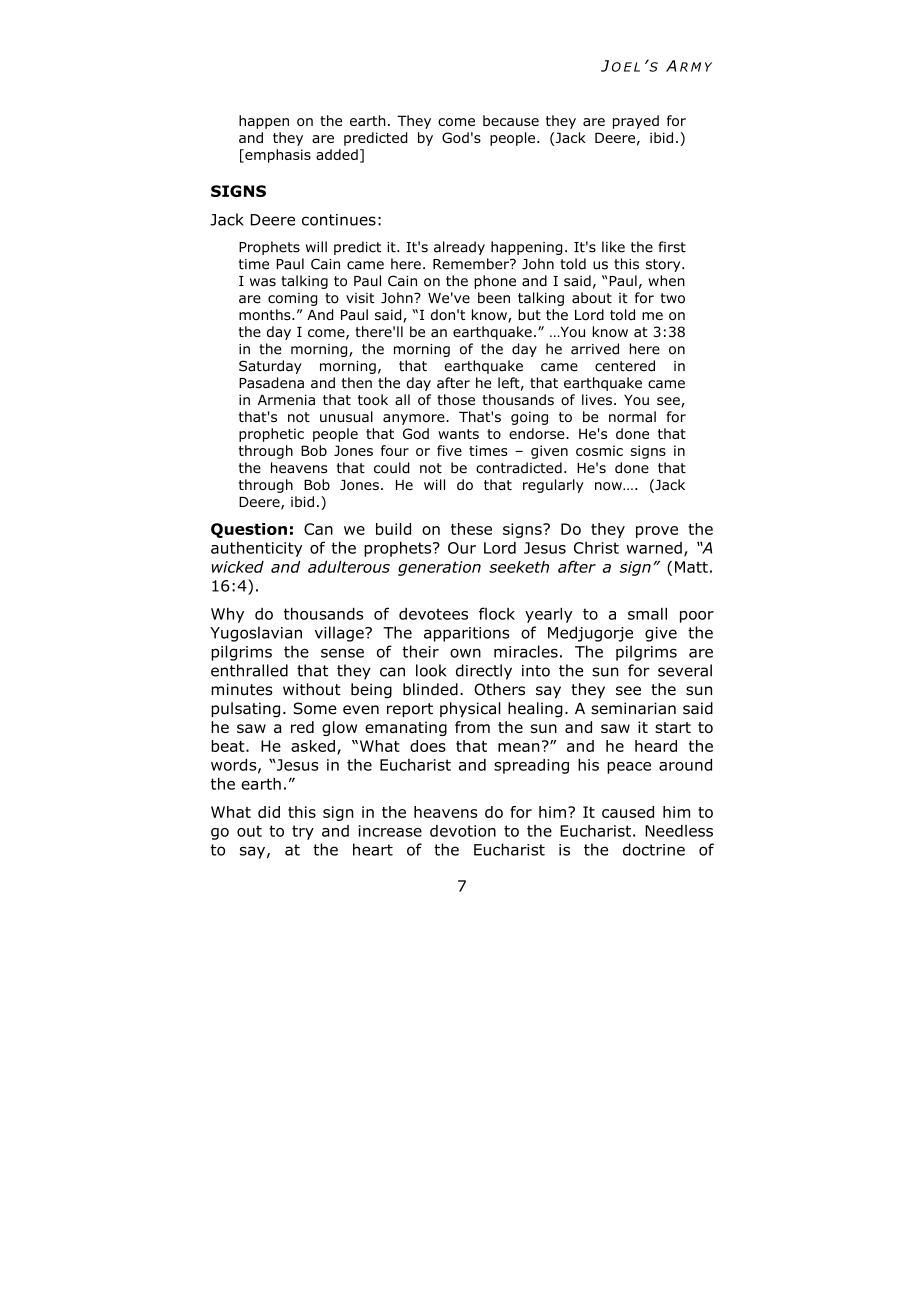  Describe the element at coordinates (337, 154) in the screenshot. I see `added` at that location.
